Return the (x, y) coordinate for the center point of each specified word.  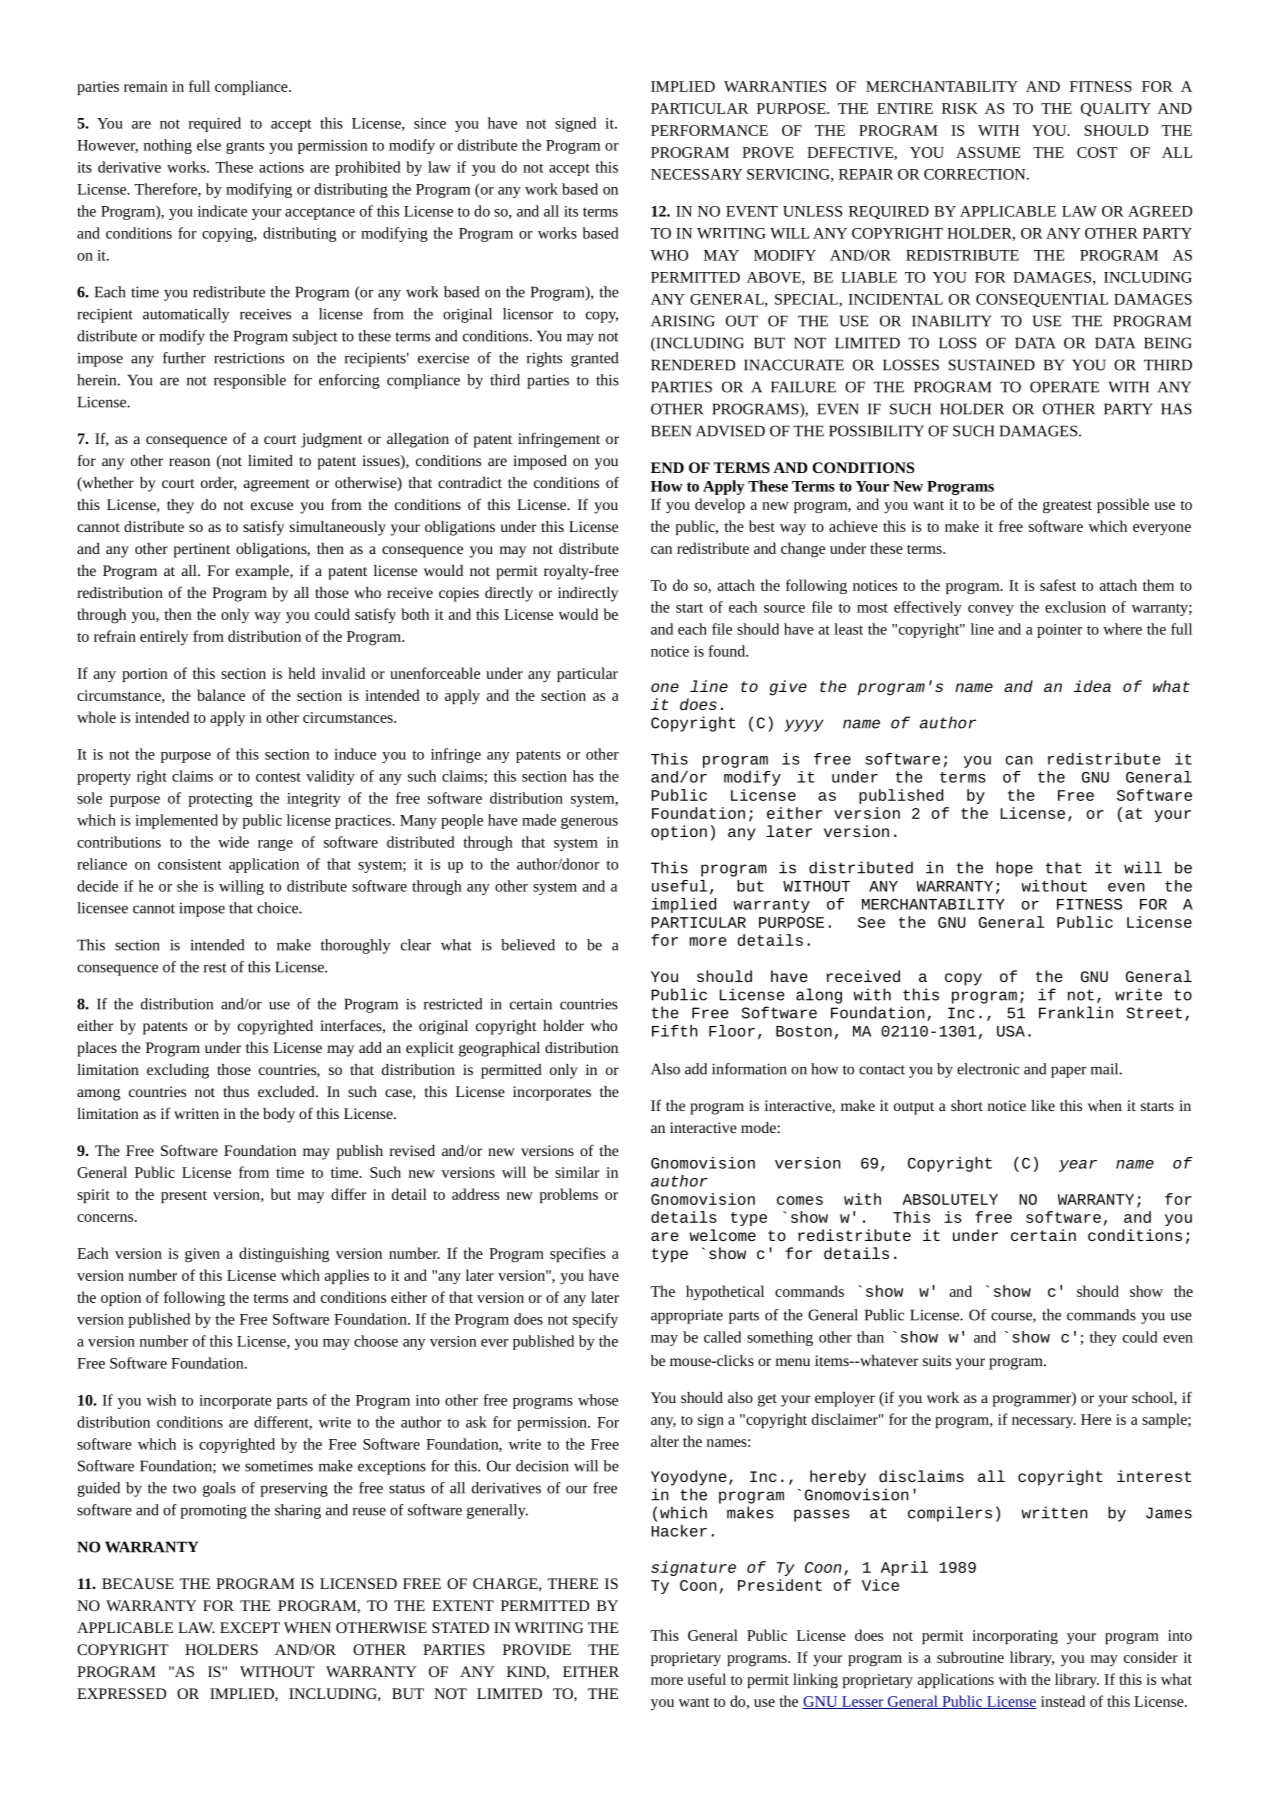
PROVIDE (537, 1649)
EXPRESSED (121, 1693)
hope (1014, 869)
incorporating (1015, 1637)
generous (589, 823)
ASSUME (988, 152)
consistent (189, 864)
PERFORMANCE (709, 130)
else (209, 145)
